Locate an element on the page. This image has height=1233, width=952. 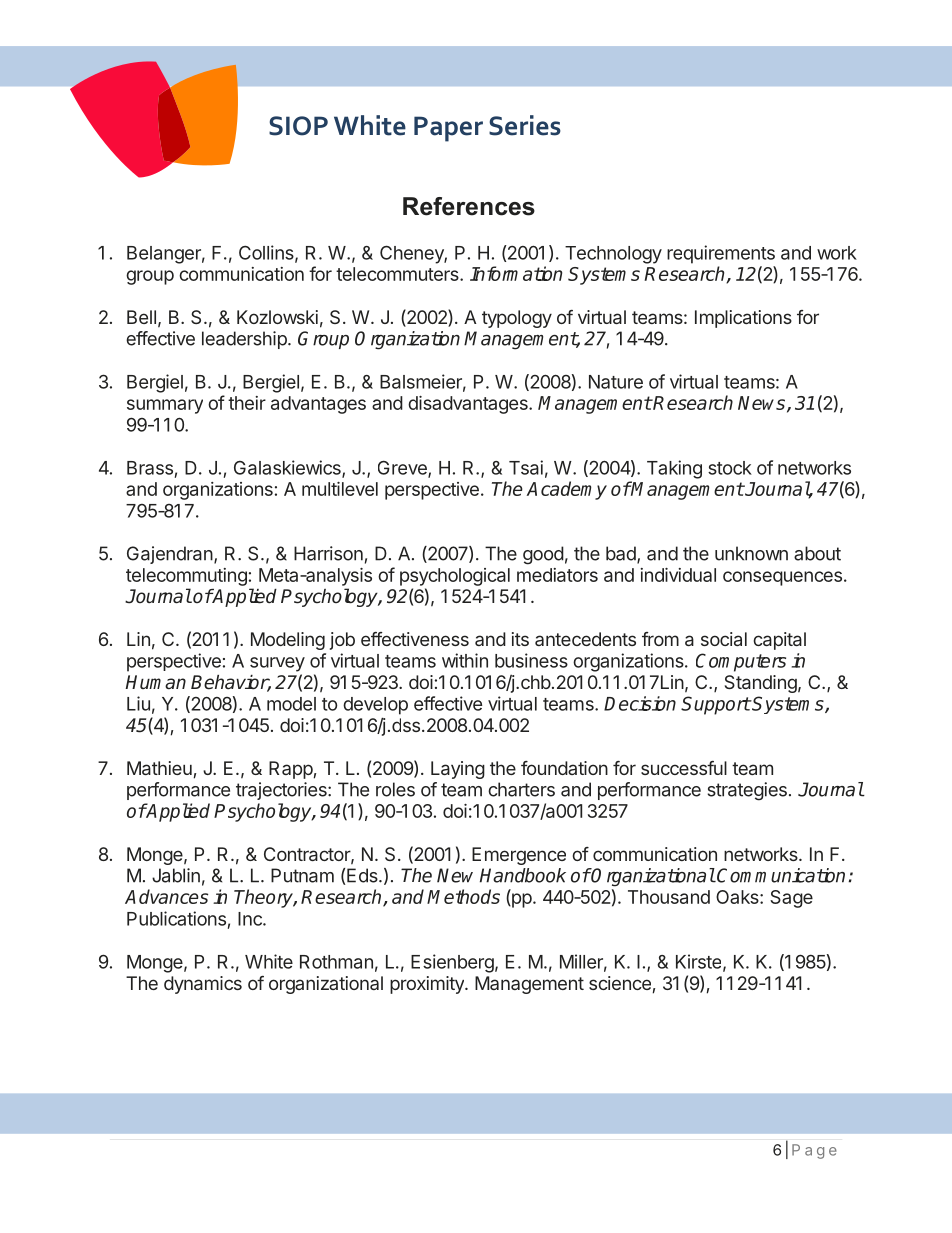
Paper is located at coordinates (448, 129).
